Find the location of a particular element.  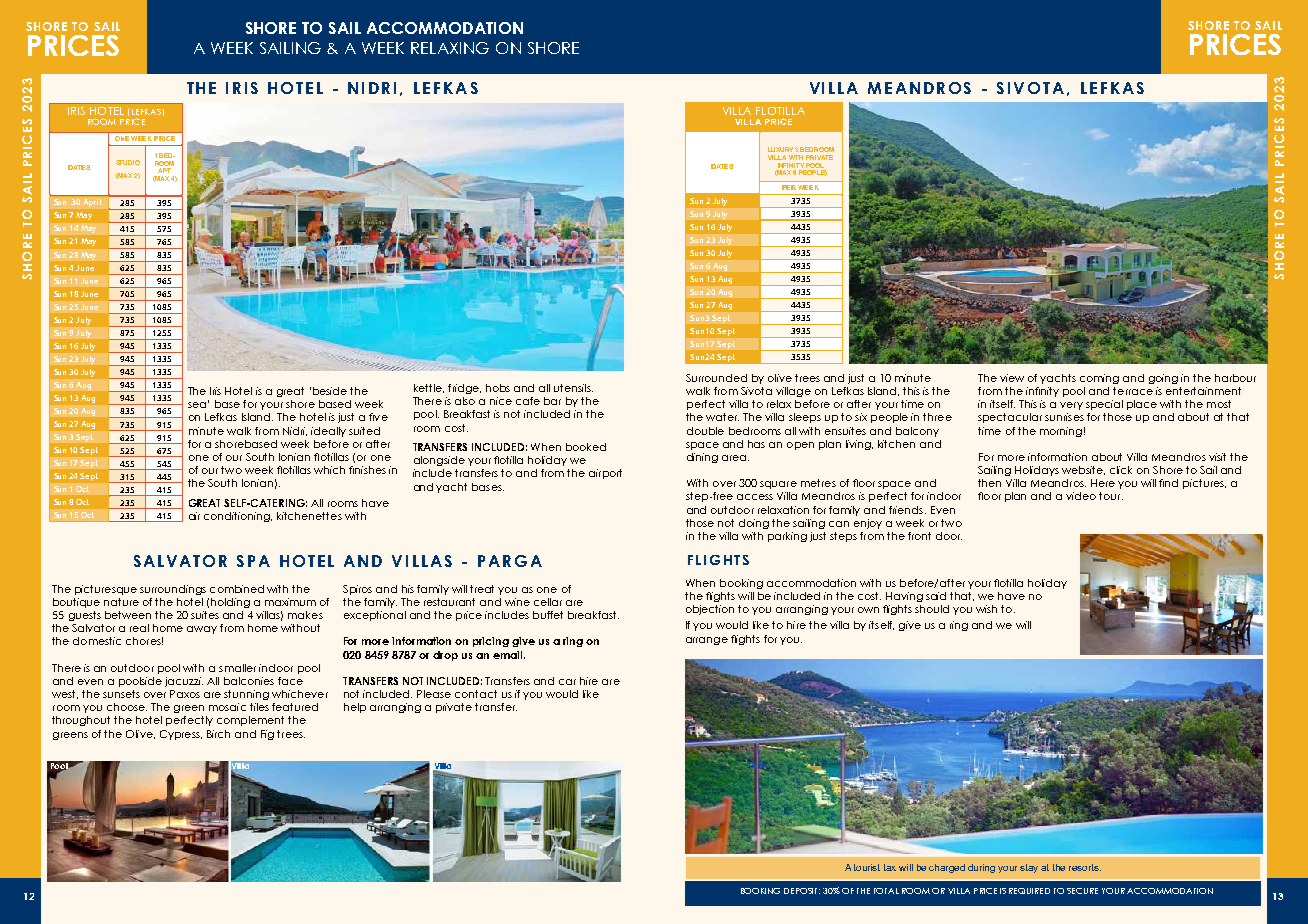

Surrounded is located at coordinates (716, 378).
